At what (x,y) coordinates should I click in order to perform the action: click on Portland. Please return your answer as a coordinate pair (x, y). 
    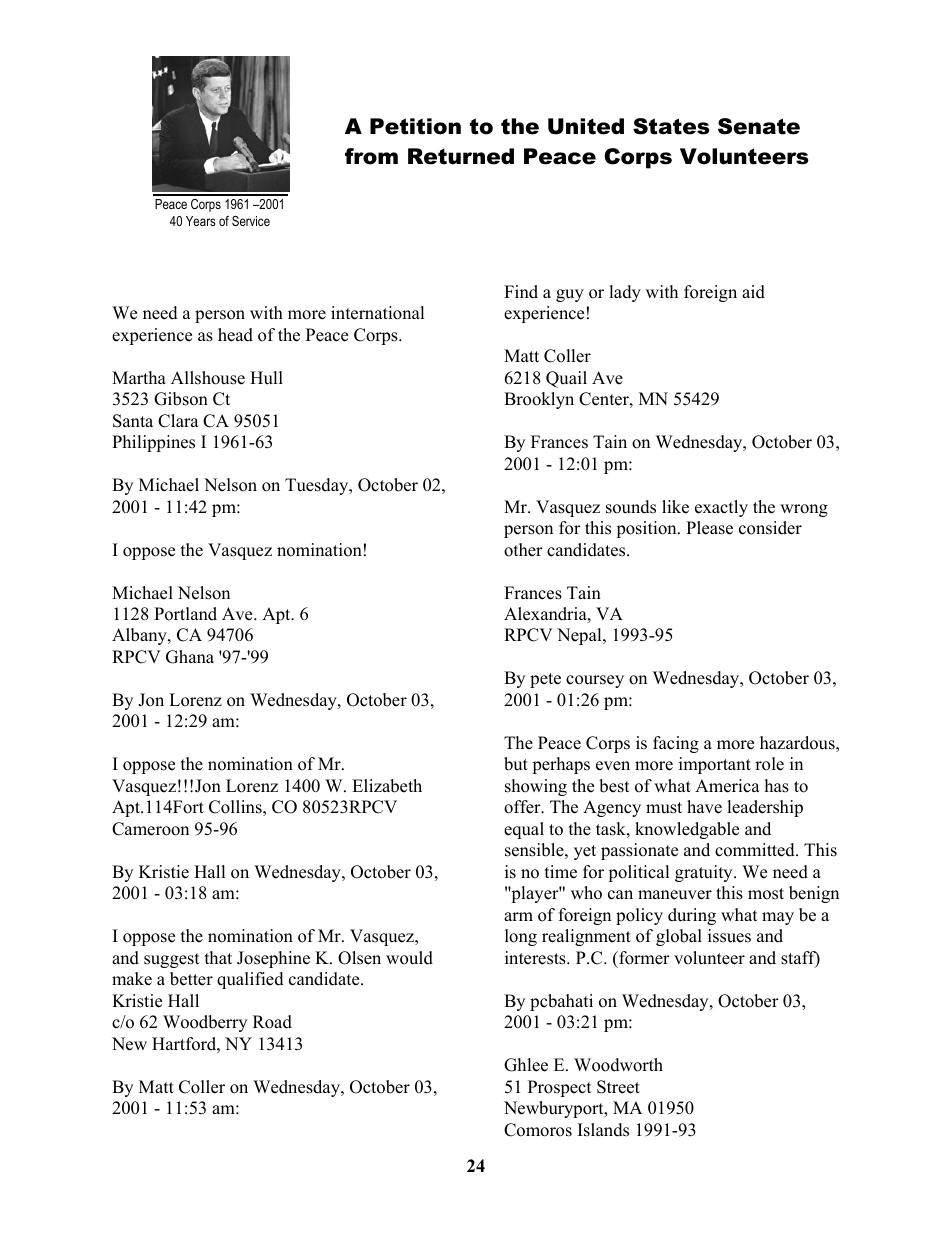
    Looking at the image, I should click on (185, 614).
